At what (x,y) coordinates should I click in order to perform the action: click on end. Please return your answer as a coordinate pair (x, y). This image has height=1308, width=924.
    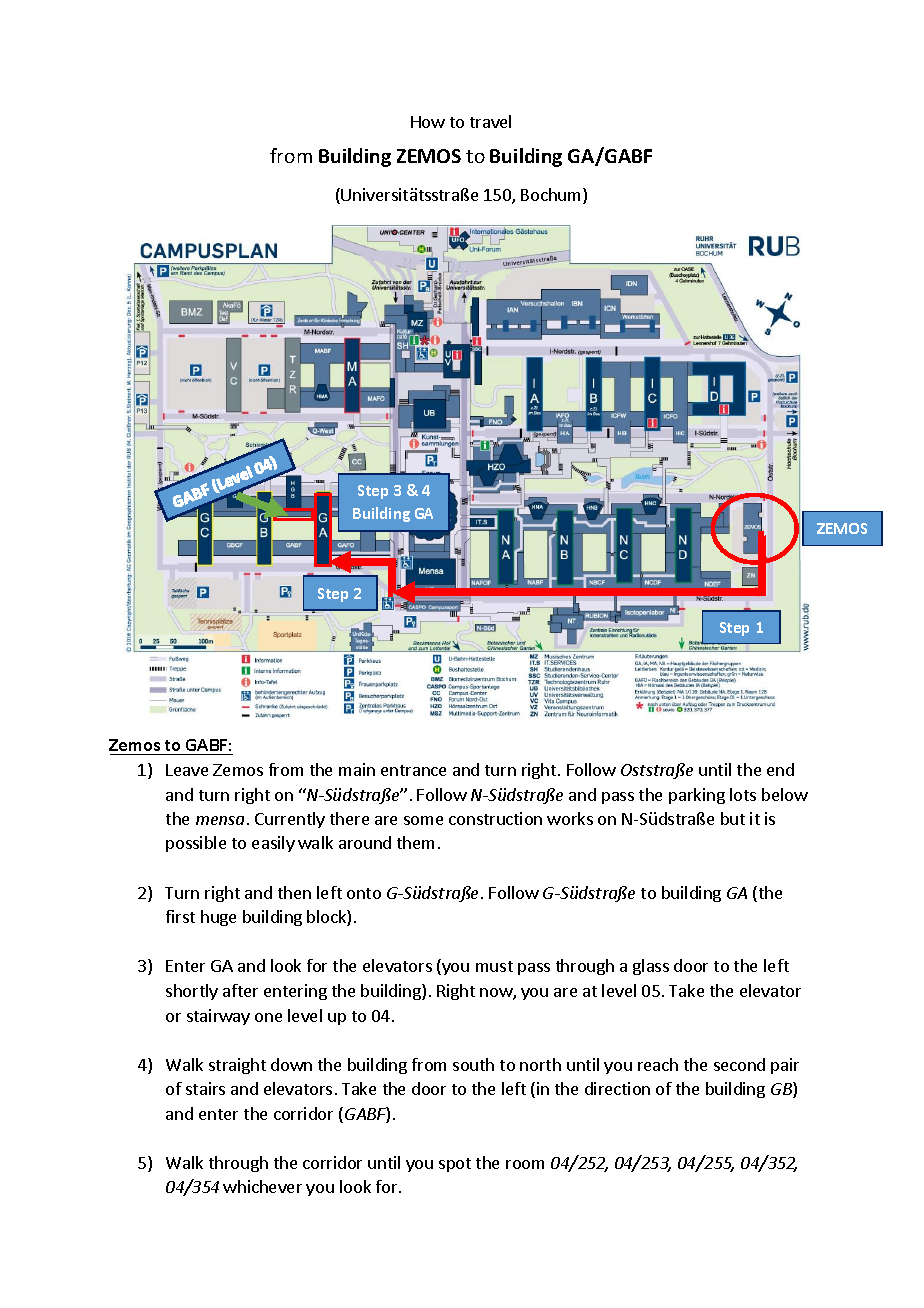
    Looking at the image, I should click on (780, 769).
